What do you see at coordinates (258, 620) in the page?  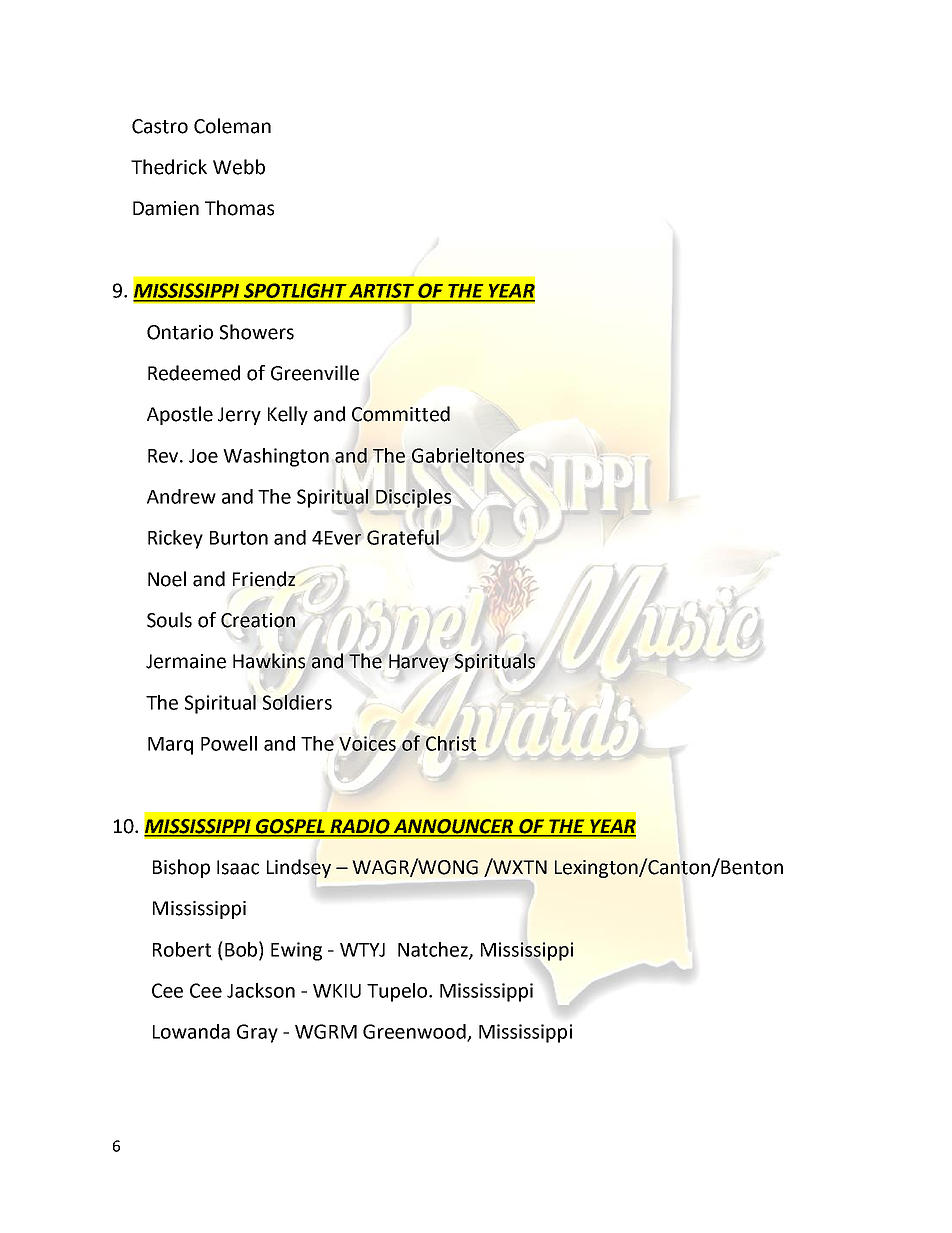 I see `Creation` at bounding box center [258, 620].
